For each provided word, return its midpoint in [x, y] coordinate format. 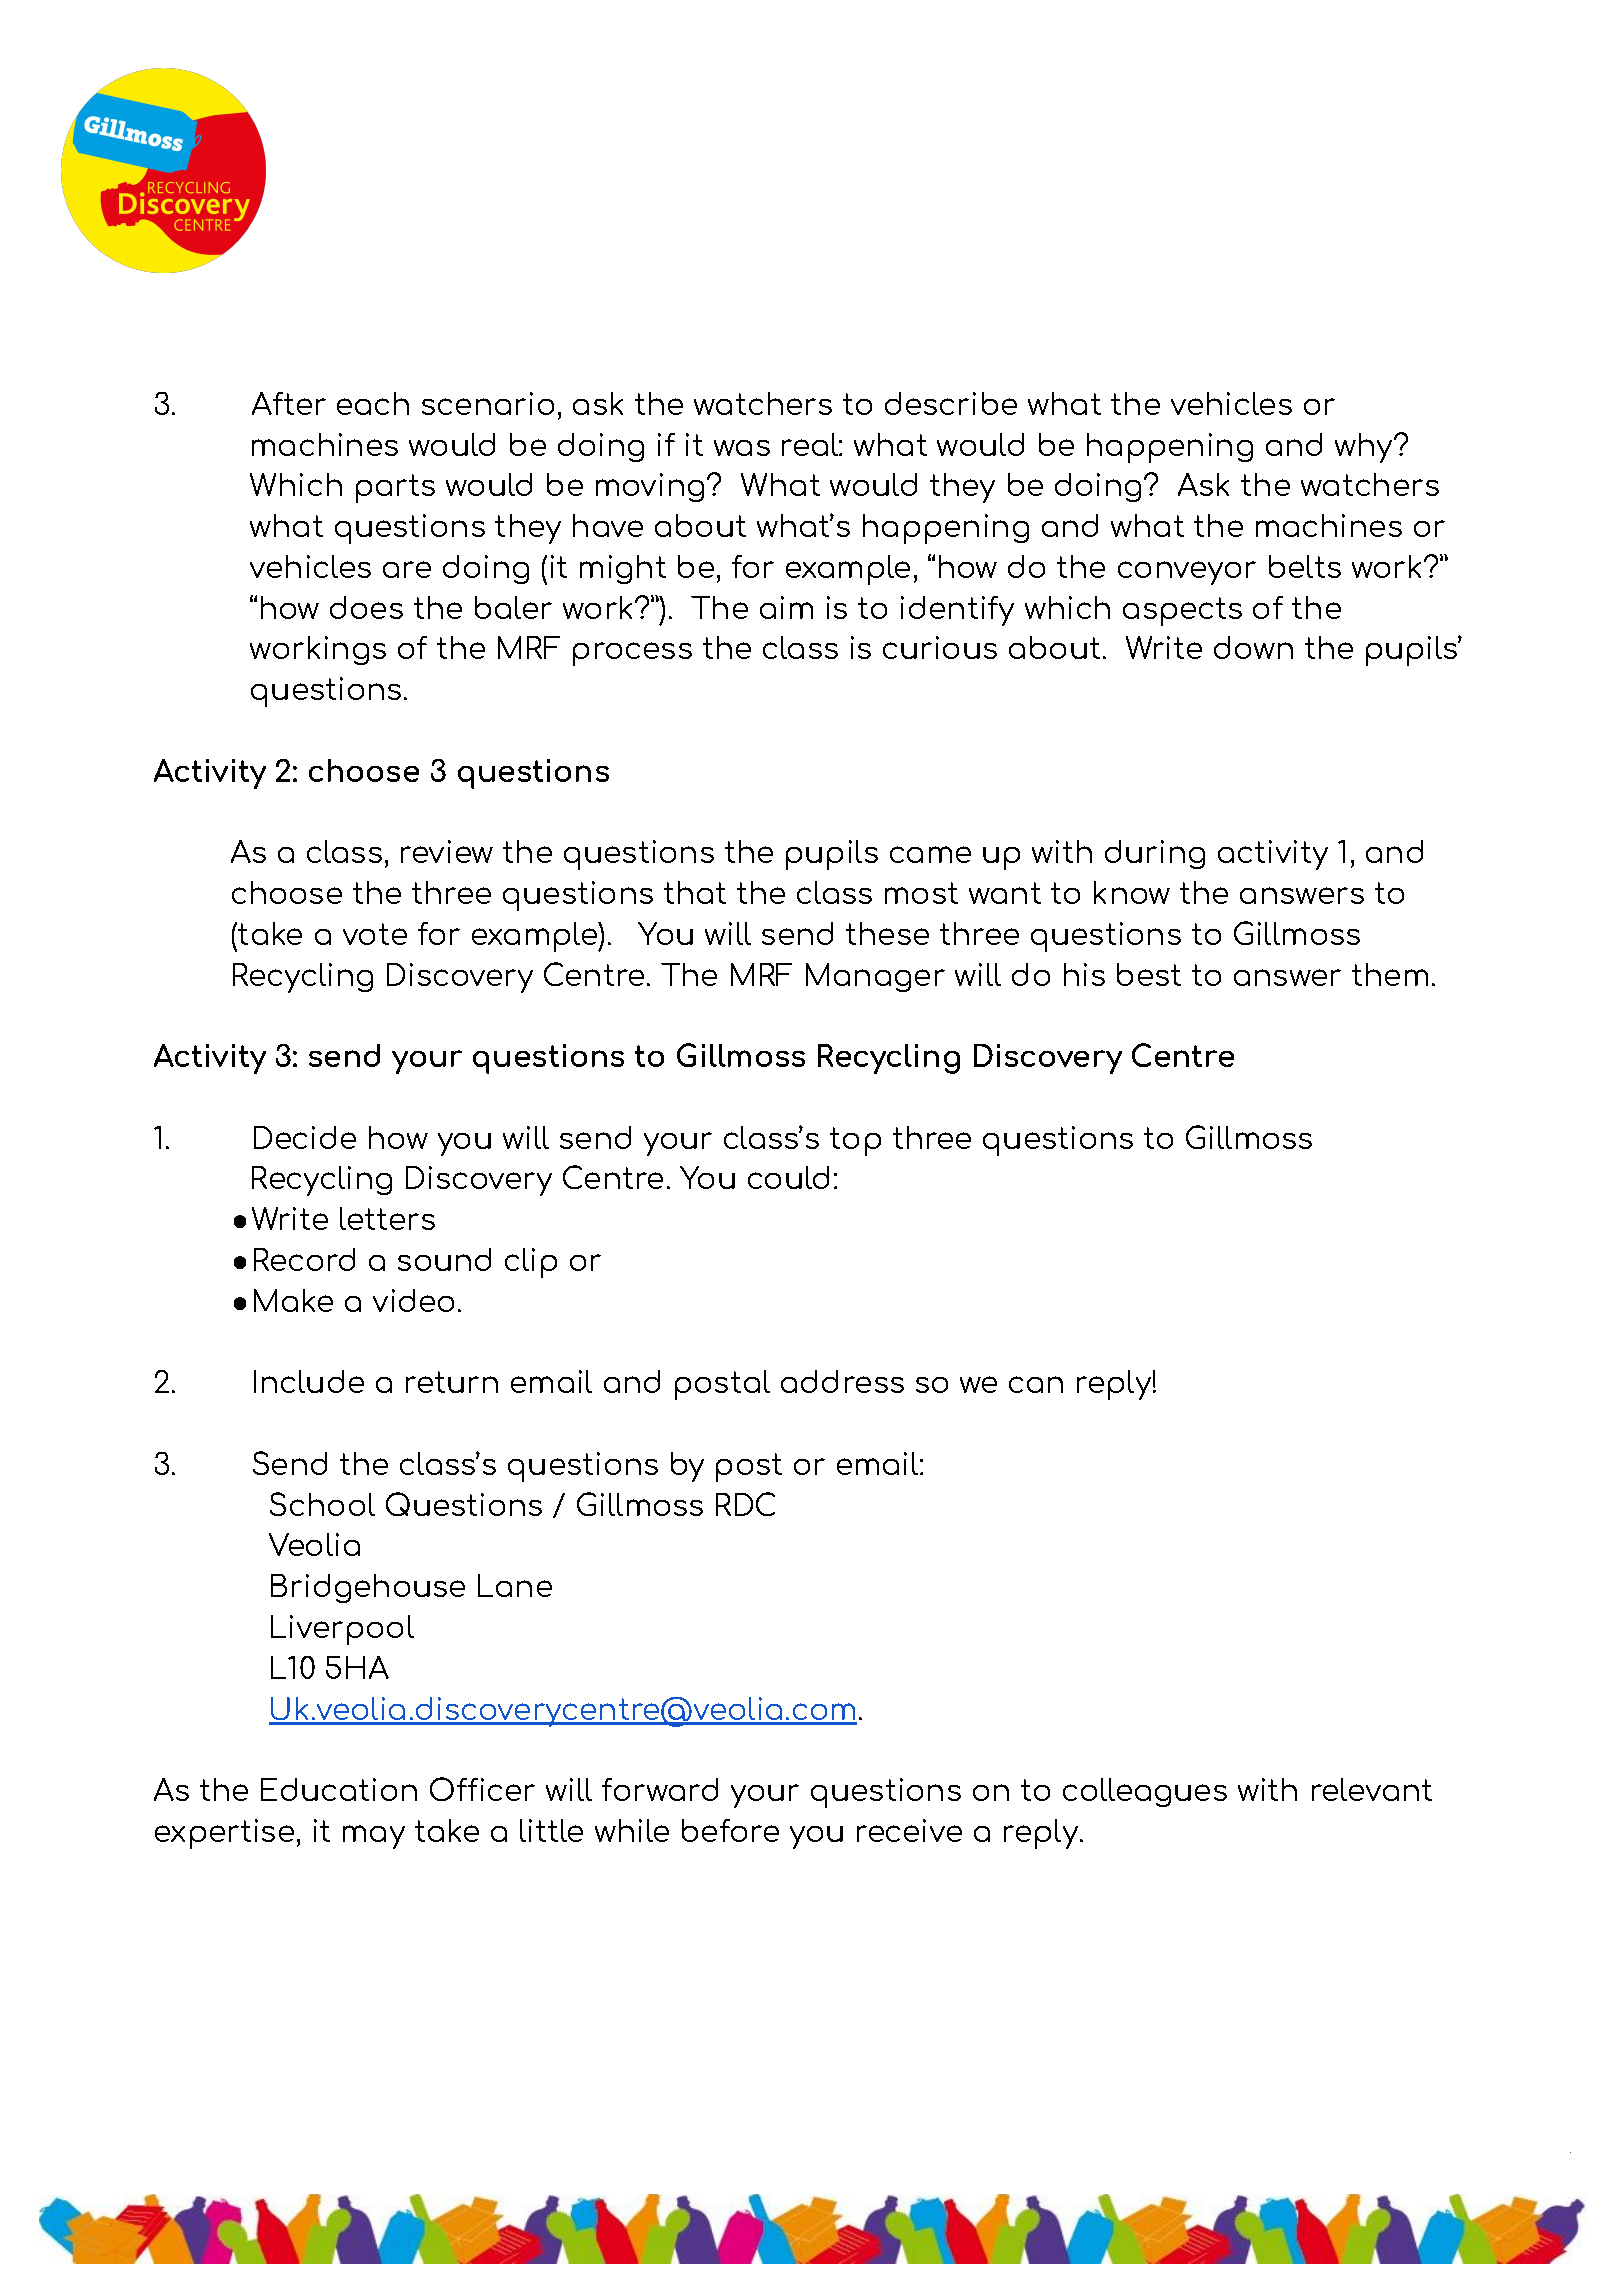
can [1036, 1384]
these [887, 933]
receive [909, 1830]
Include [309, 1381]
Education [339, 1789]
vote [375, 934]
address [842, 1381]
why [1365, 448]
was [742, 448]
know [1132, 892]
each [373, 403]
